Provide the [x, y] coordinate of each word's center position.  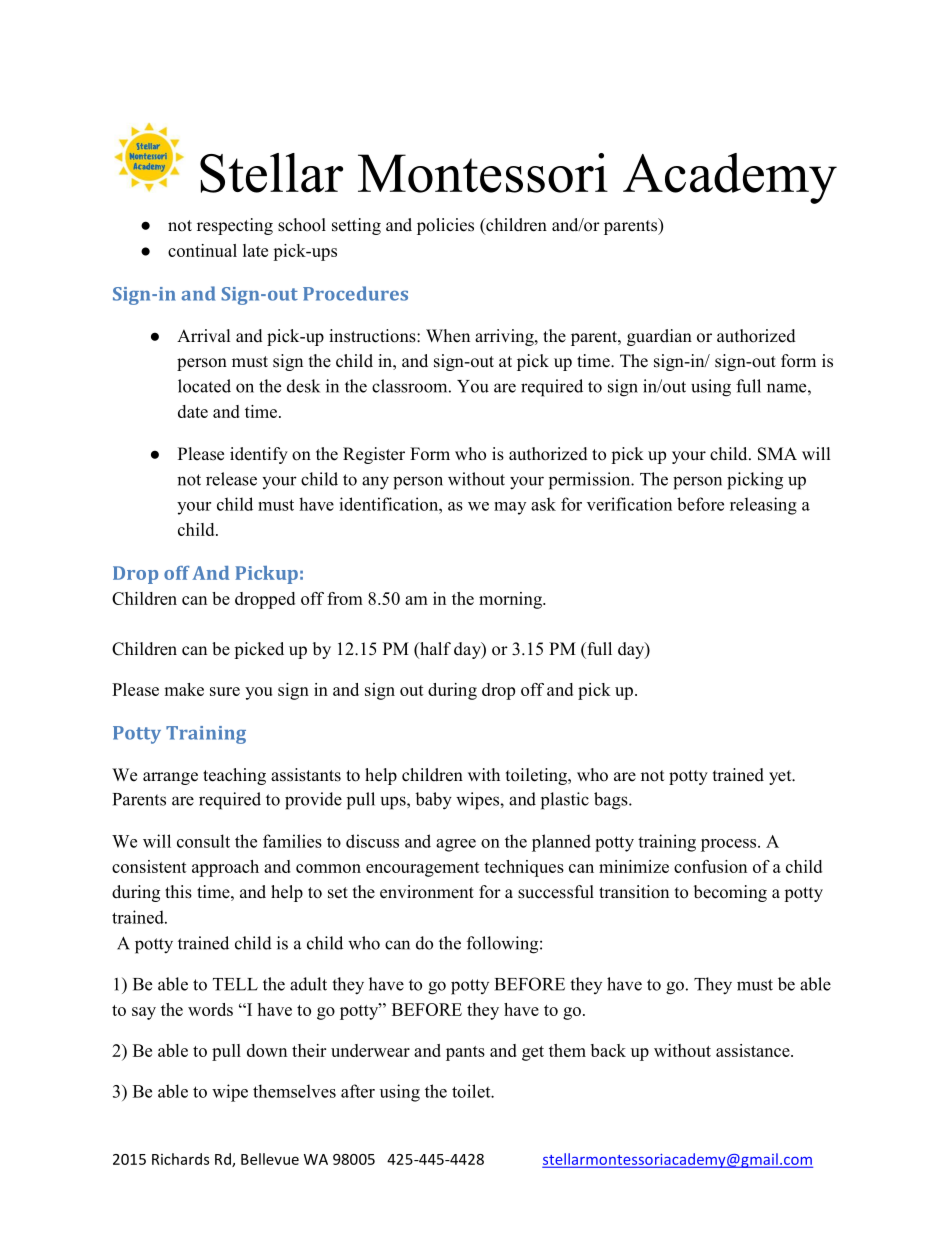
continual [202, 250]
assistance [754, 1050]
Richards [180, 1159]
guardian [659, 337]
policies [445, 226]
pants [465, 1053]
